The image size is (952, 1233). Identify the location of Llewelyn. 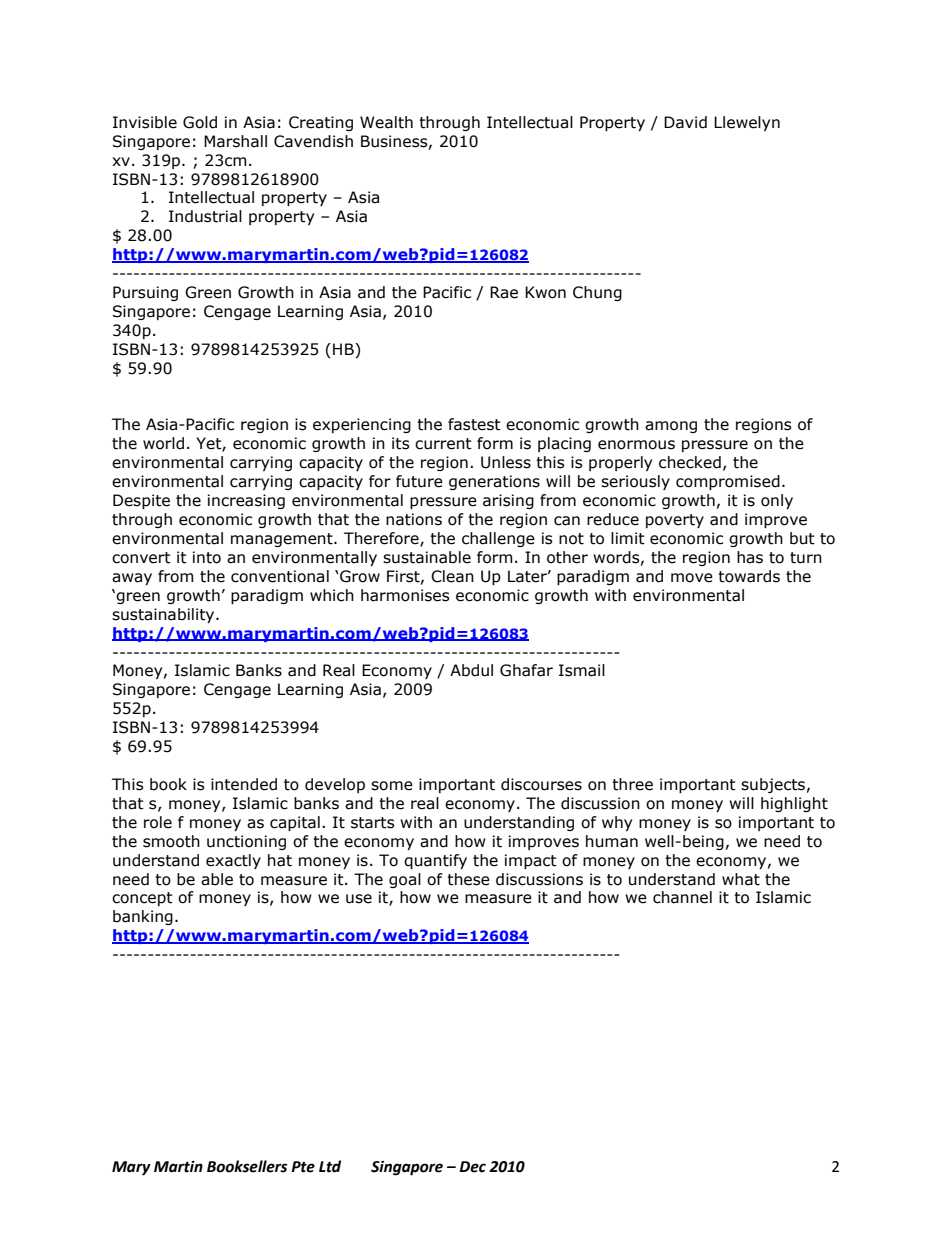
(747, 123).
